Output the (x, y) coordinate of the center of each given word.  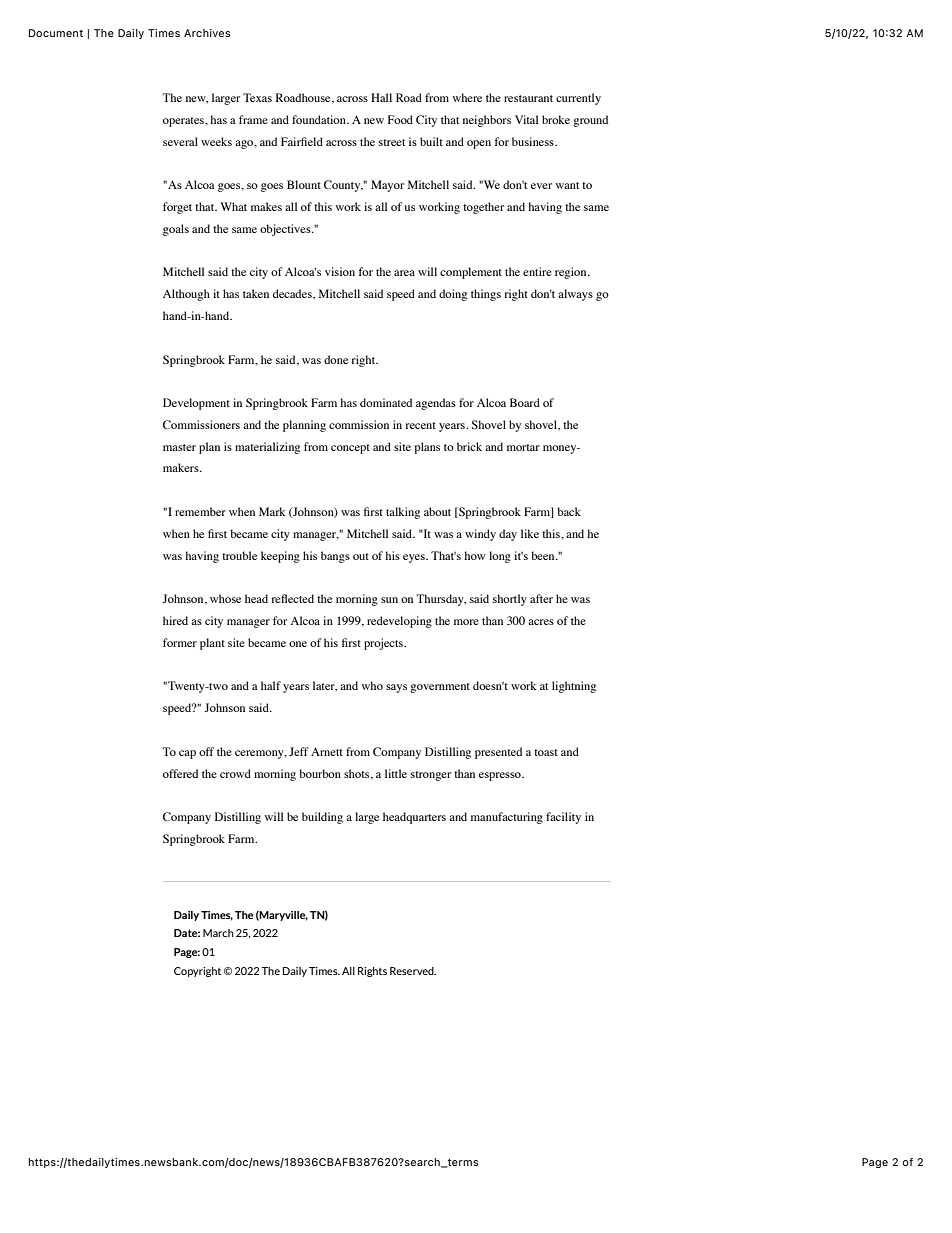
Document (56, 33)
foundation (320, 119)
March (218, 933)
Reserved (413, 971)
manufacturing (507, 818)
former (180, 642)
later (325, 686)
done (336, 359)
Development (196, 404)
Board (525, 402)
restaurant (528, 98)
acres (541, 622)
